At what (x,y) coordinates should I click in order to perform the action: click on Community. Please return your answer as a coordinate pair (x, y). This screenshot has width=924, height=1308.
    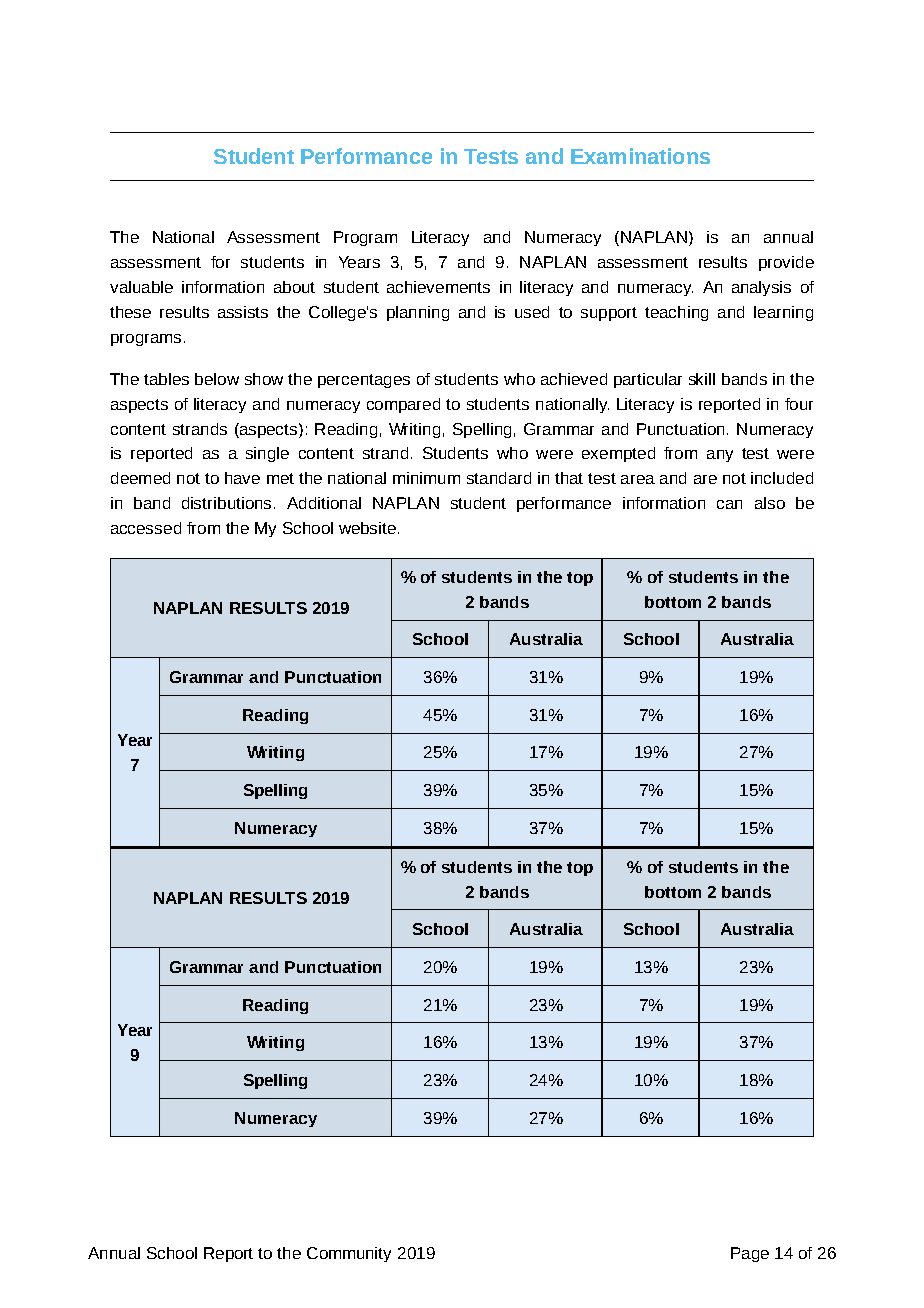
    Looking at the image, I should click on (349, 1254).
